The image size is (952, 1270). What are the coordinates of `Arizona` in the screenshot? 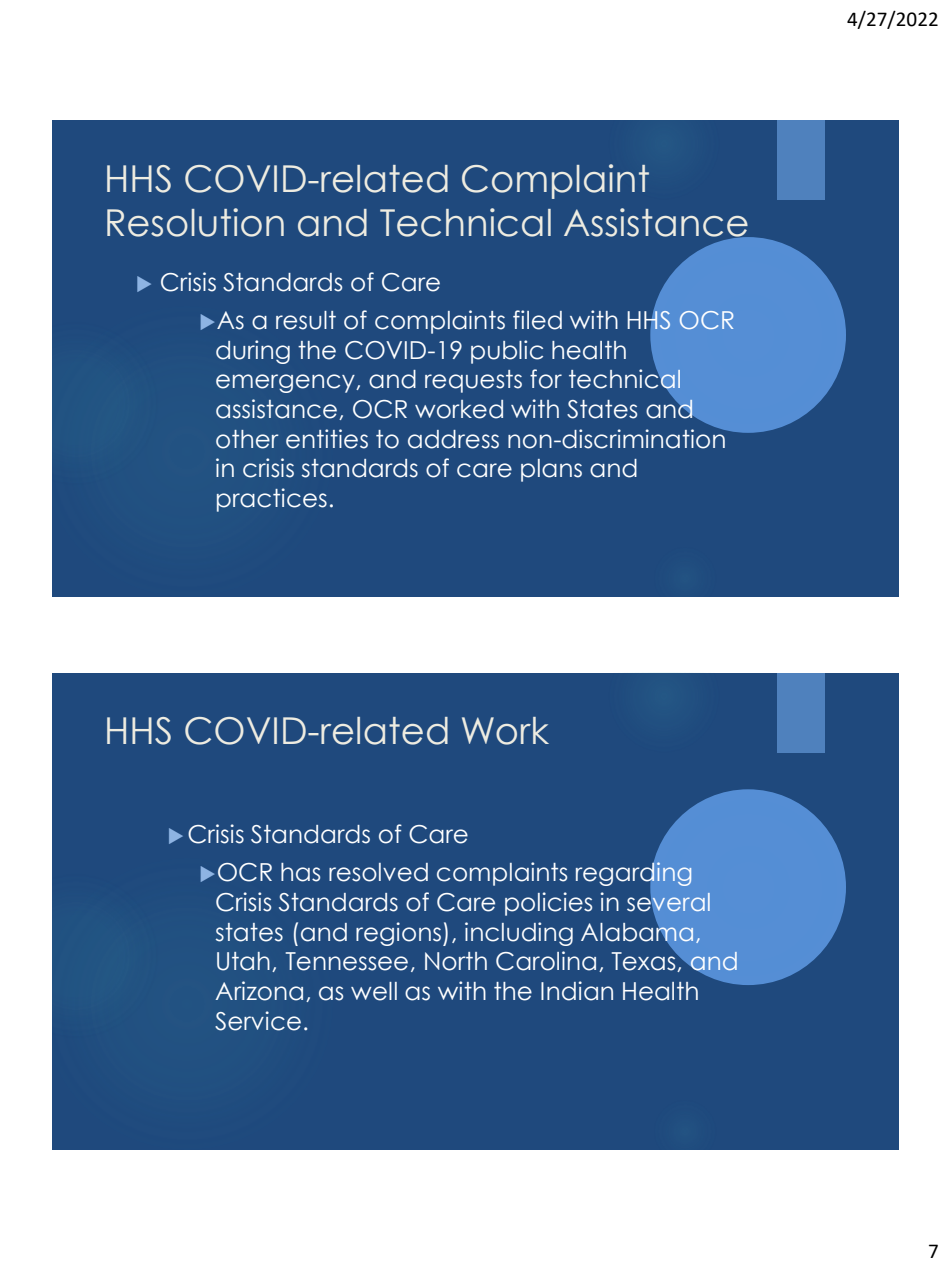 It's located at (259, 991).
